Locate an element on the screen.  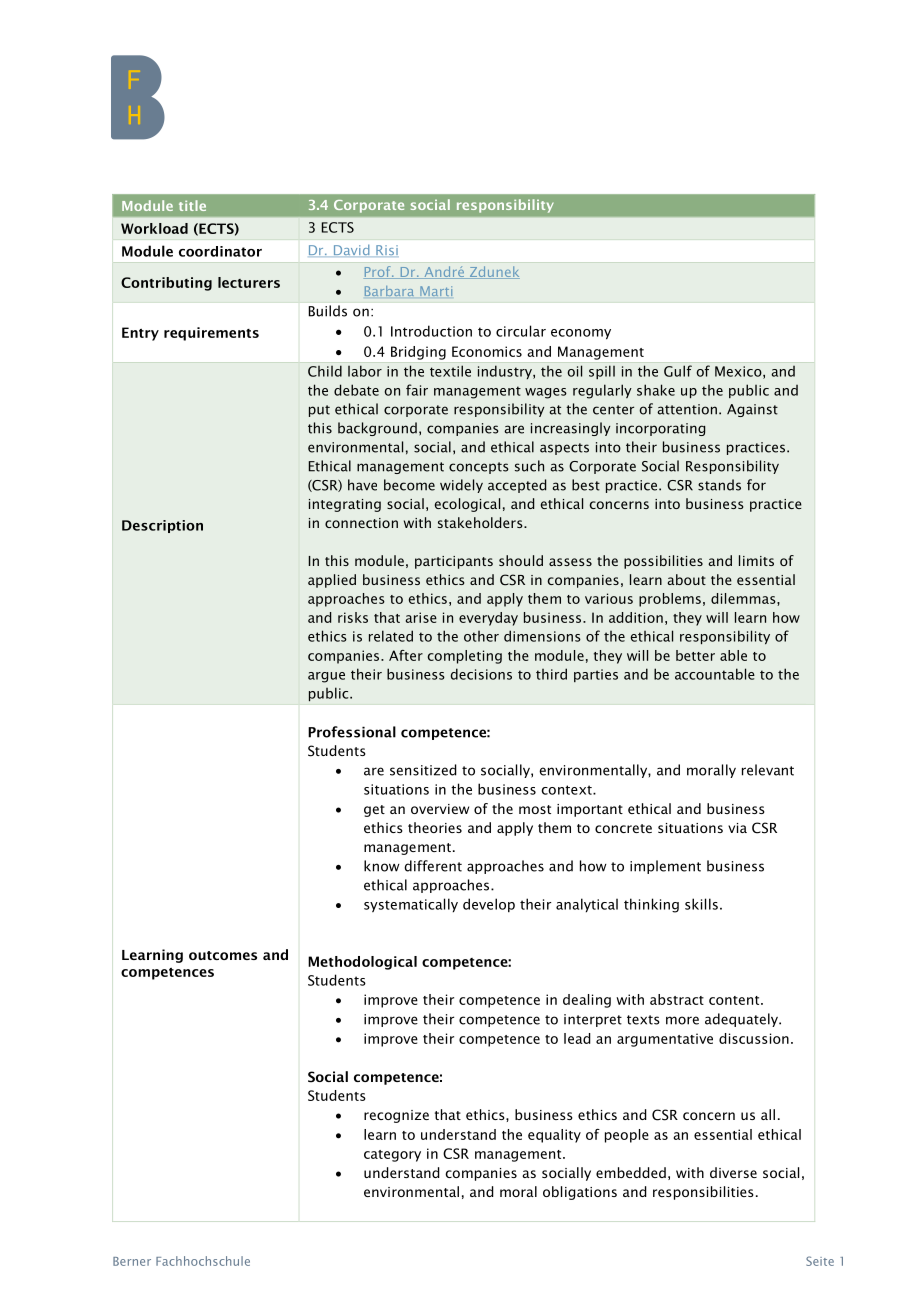
limits is located at coordinates (756, 560).
